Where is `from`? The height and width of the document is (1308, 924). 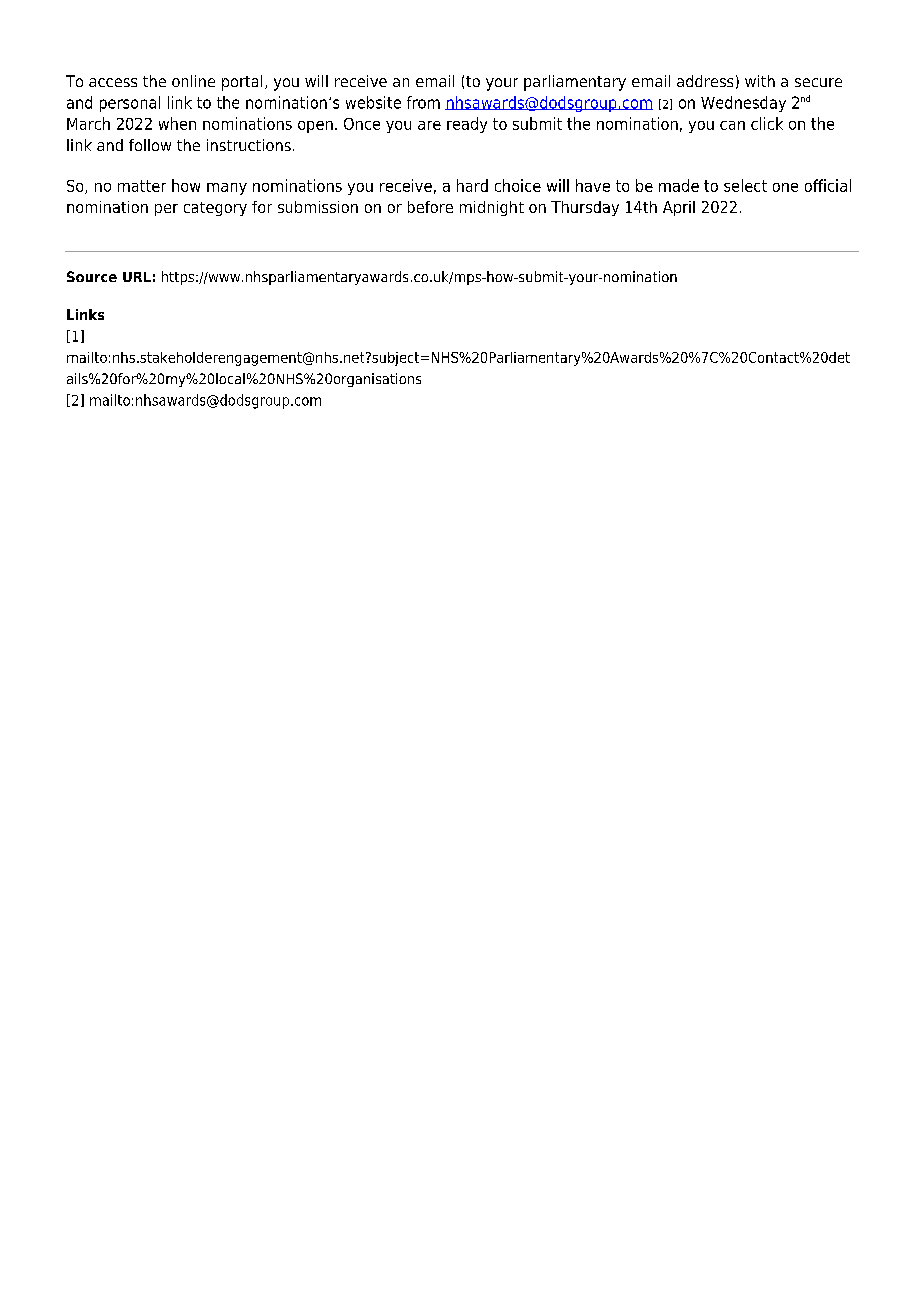
from is located at coordinates (423, 102).
